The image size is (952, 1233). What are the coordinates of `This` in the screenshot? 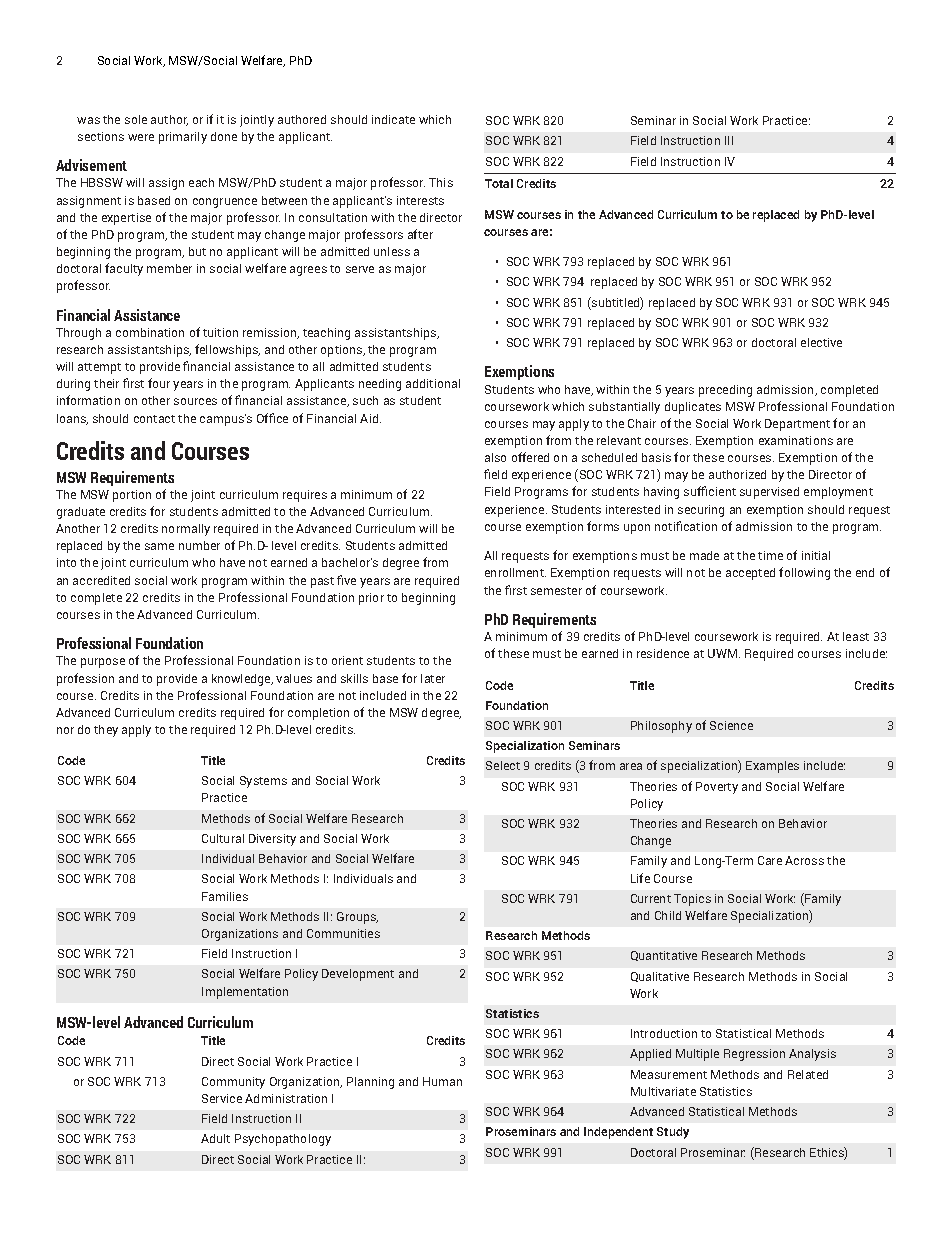 It's located at (441, 182).
